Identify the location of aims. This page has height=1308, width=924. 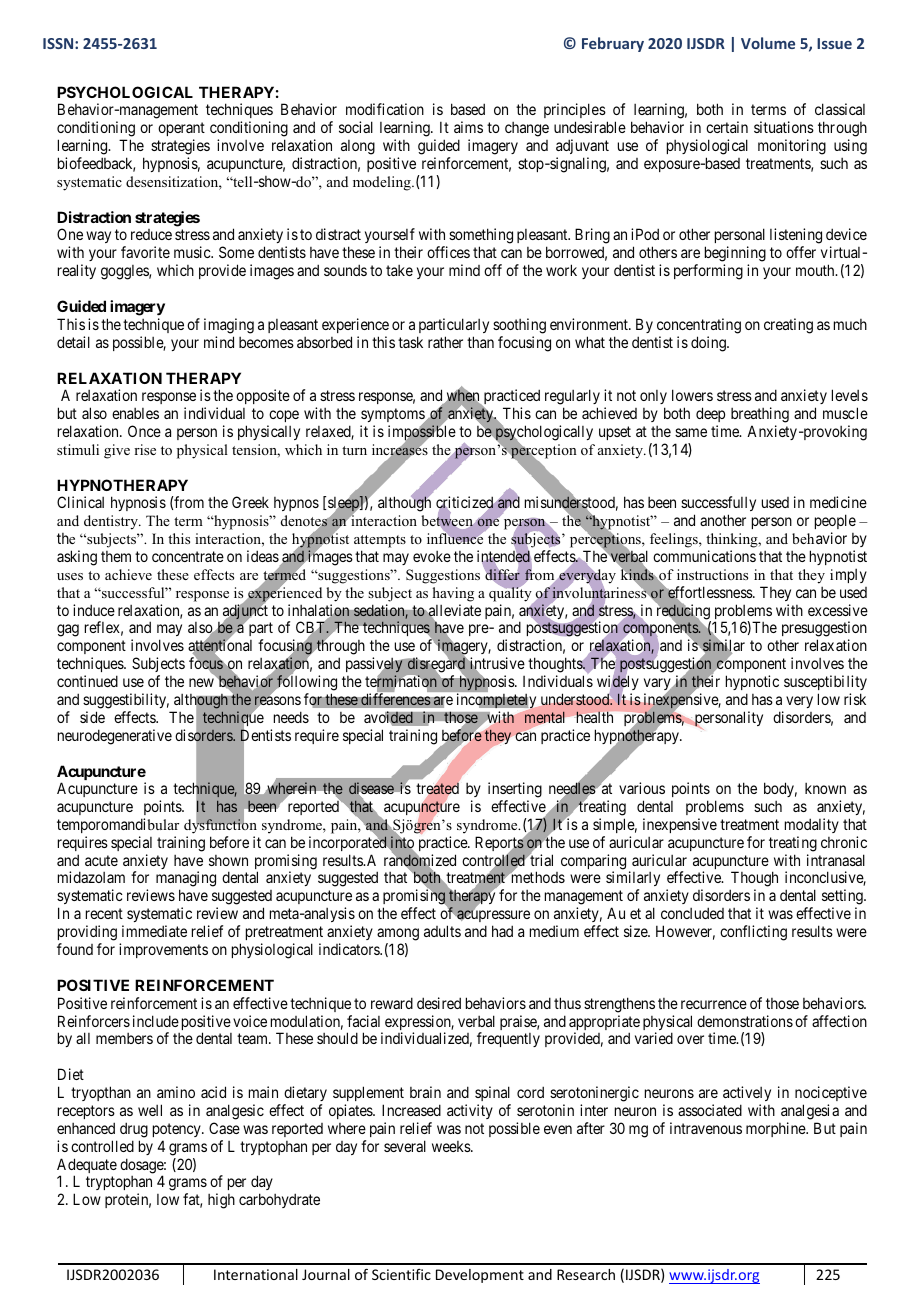
(468, 127).
